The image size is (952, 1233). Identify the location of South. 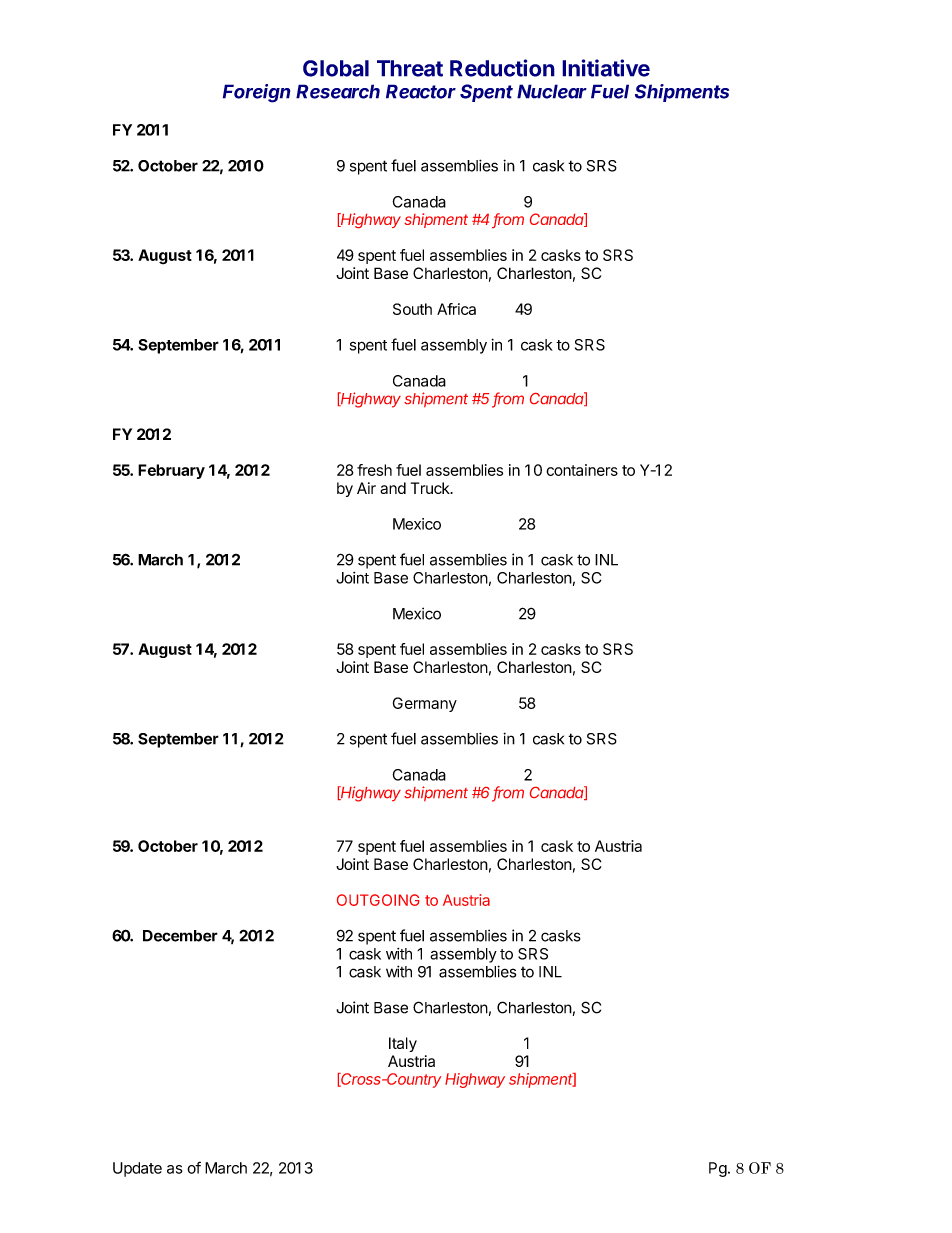
(412, 309).
